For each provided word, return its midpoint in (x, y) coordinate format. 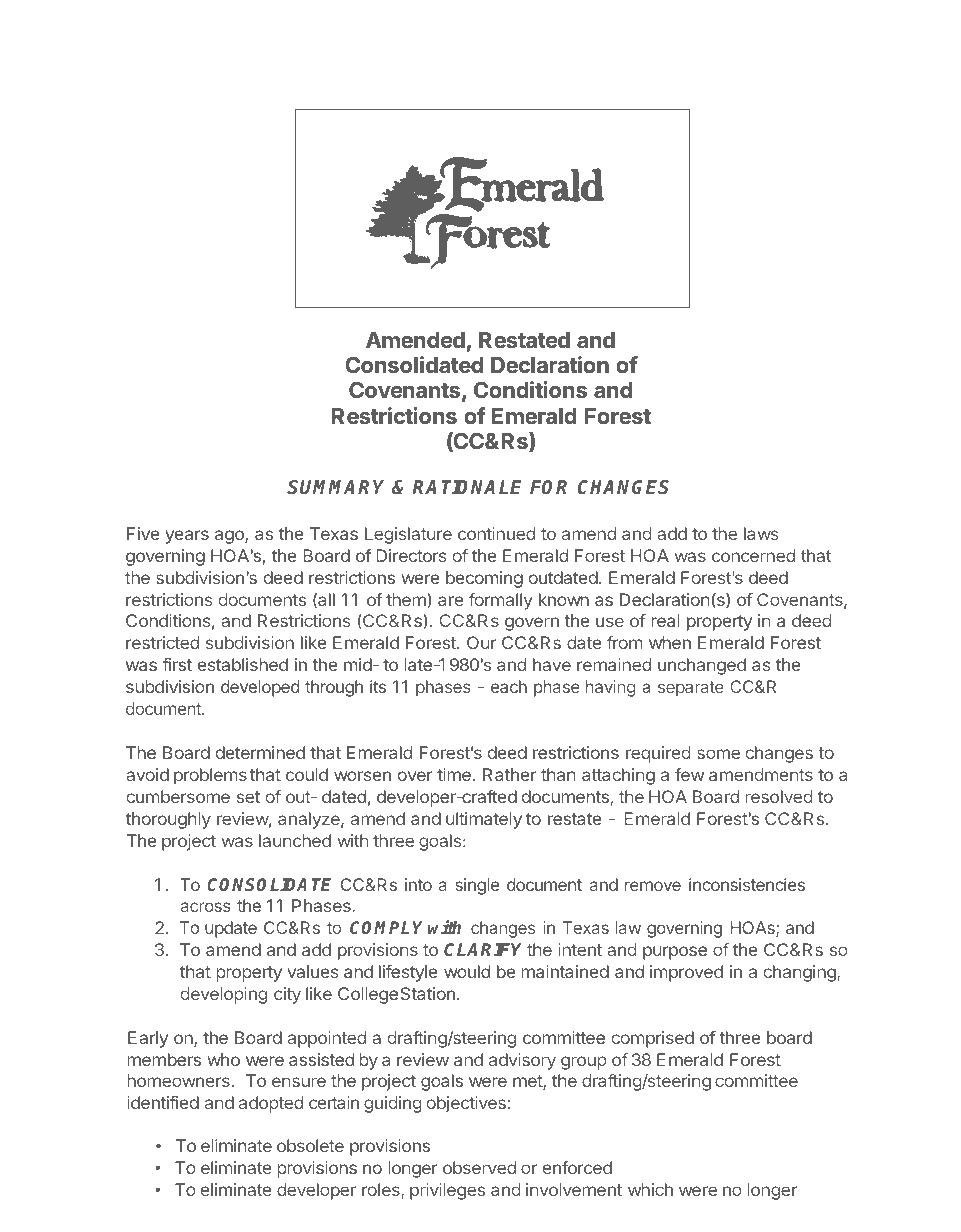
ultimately (484, 820)
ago (230, 537)
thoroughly (168, 820)
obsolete (310, 1145)
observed (479, 1167)
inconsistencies (747, 884)
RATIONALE (467, 487)
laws (761, 533)
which (650, 1189)
